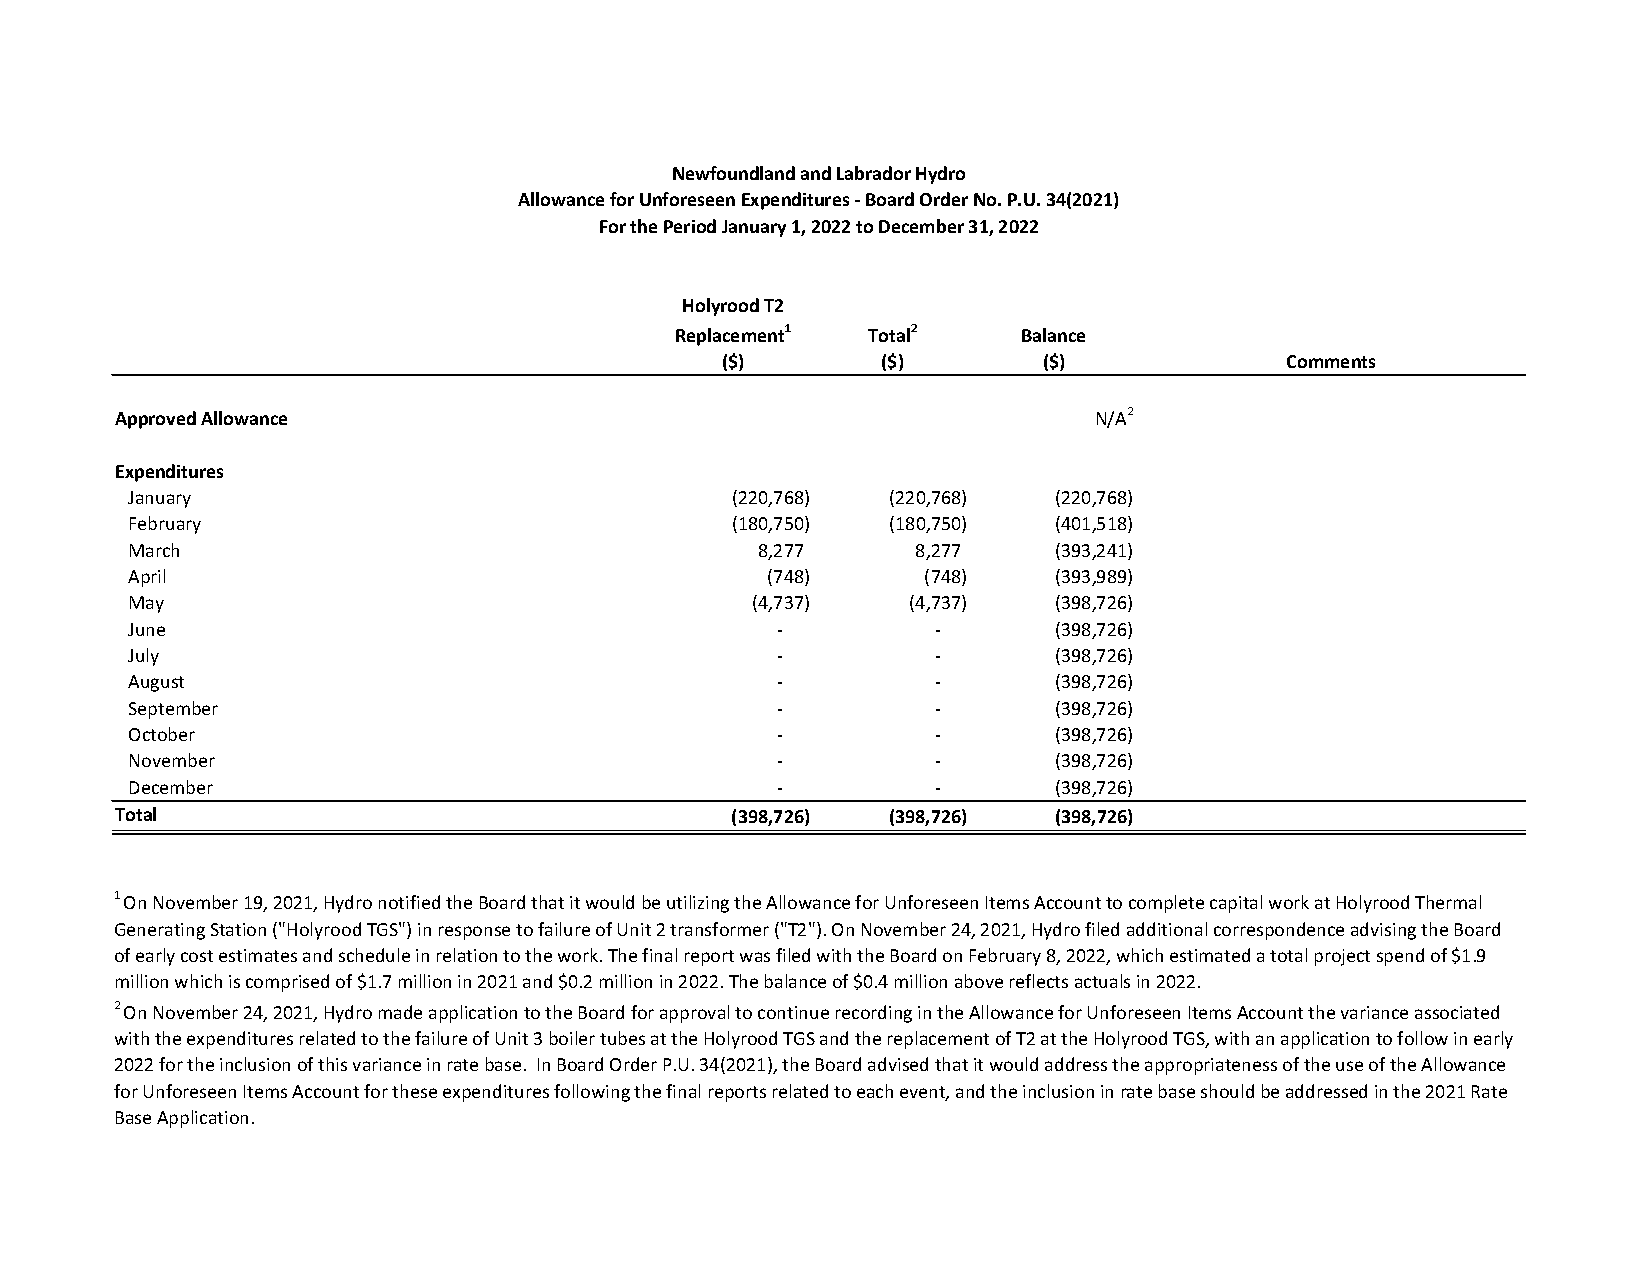 Image resolution: width=1639 pixels, height=1267 pixels. What do you see at coordinates (898, 1064) in the screenshot?
I see `advised` at bounding box center [898, 1064].
